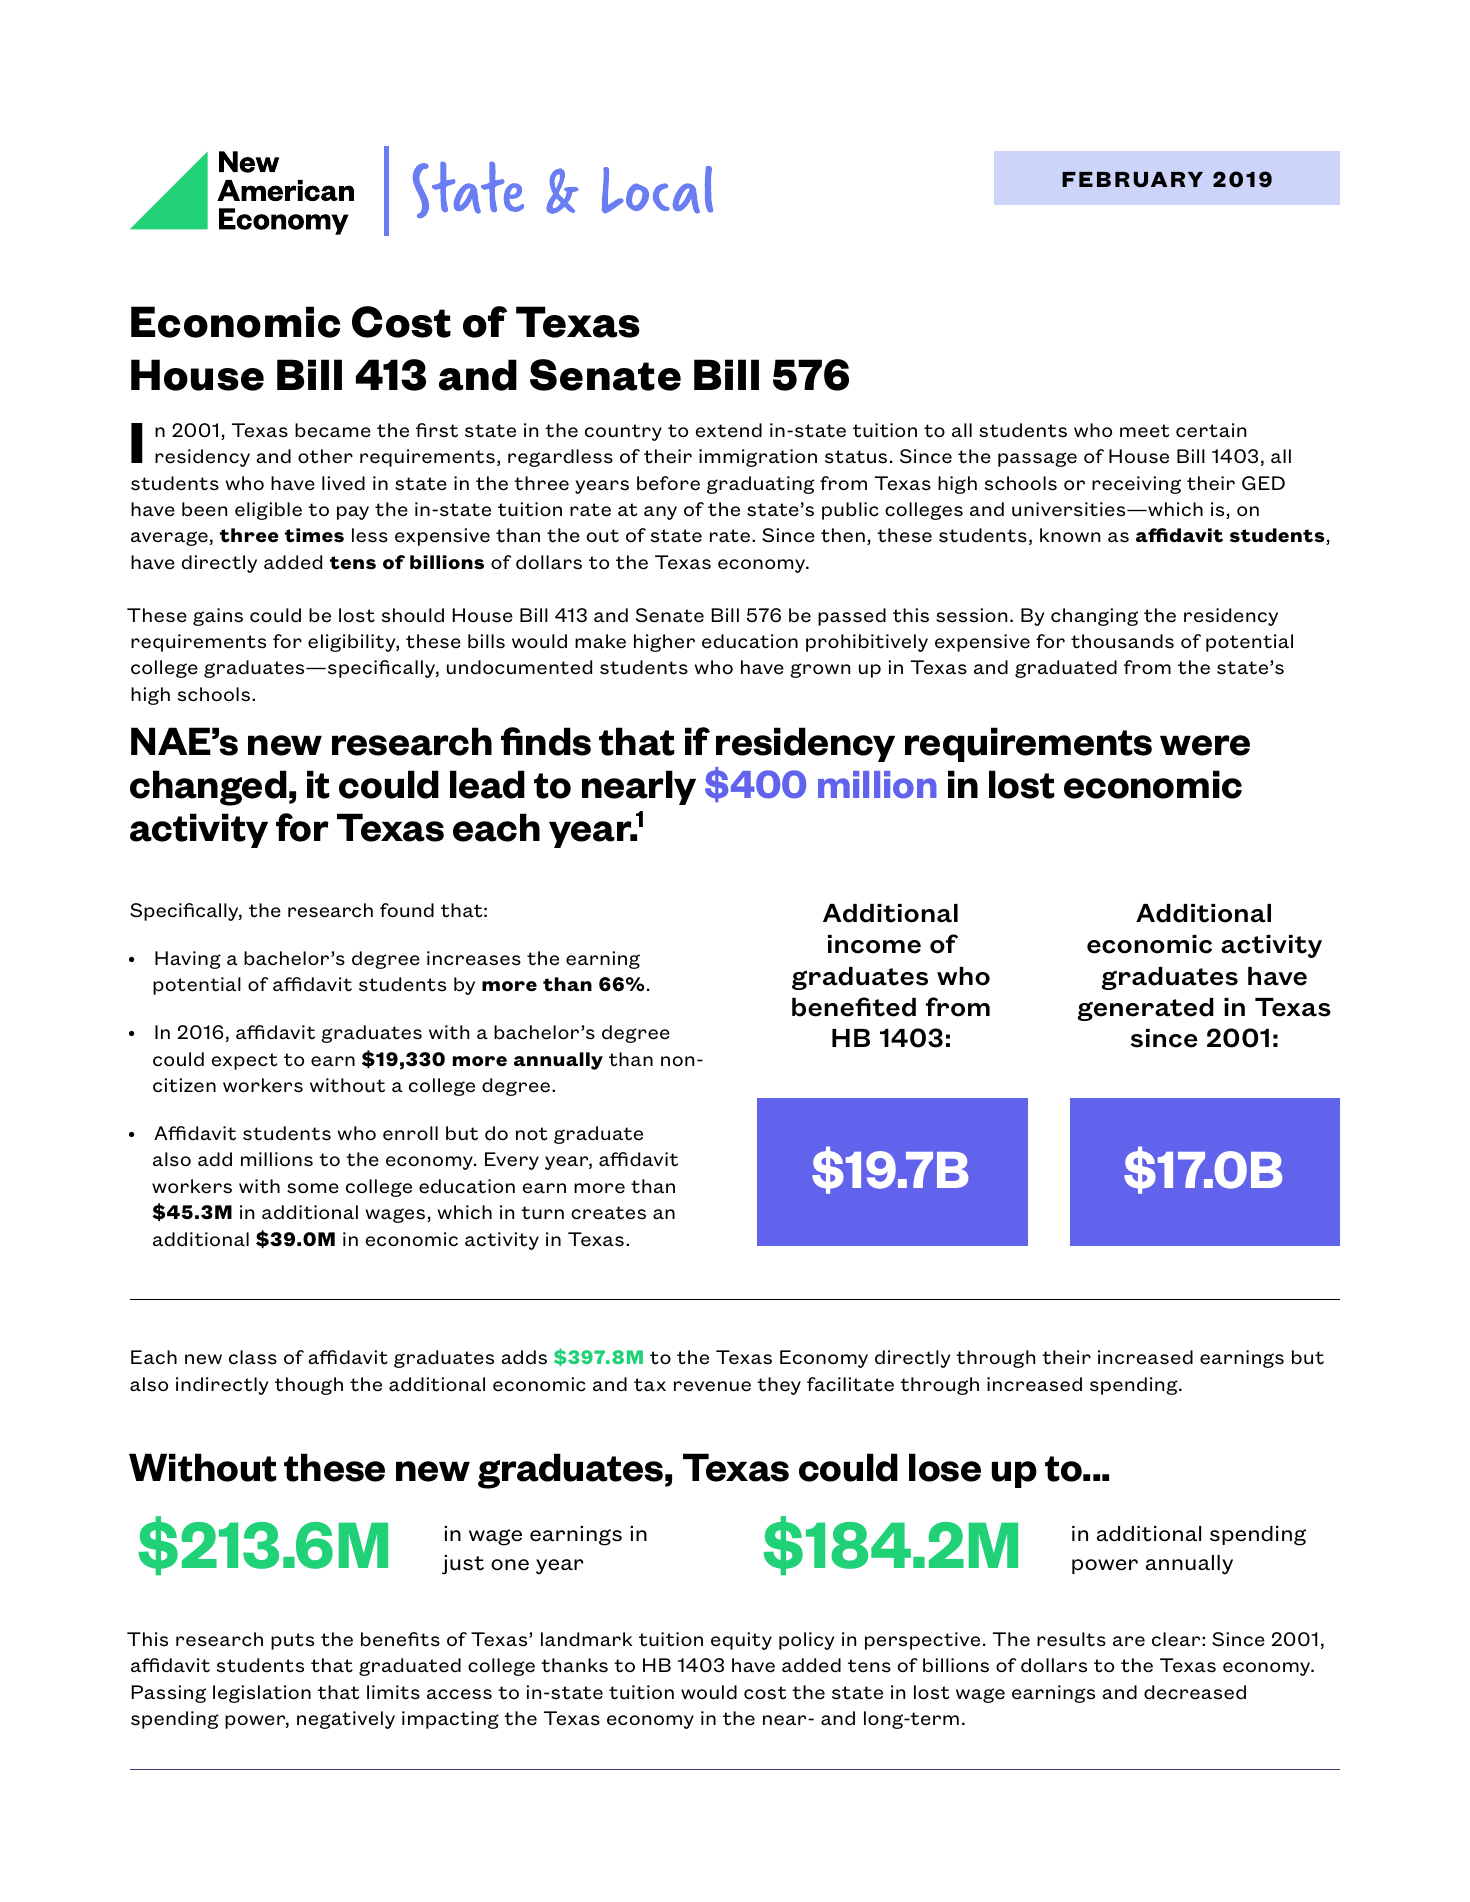 The height and width of the screenshot is (1902, 1470). I want to click on lose, so click(945, 1467).
